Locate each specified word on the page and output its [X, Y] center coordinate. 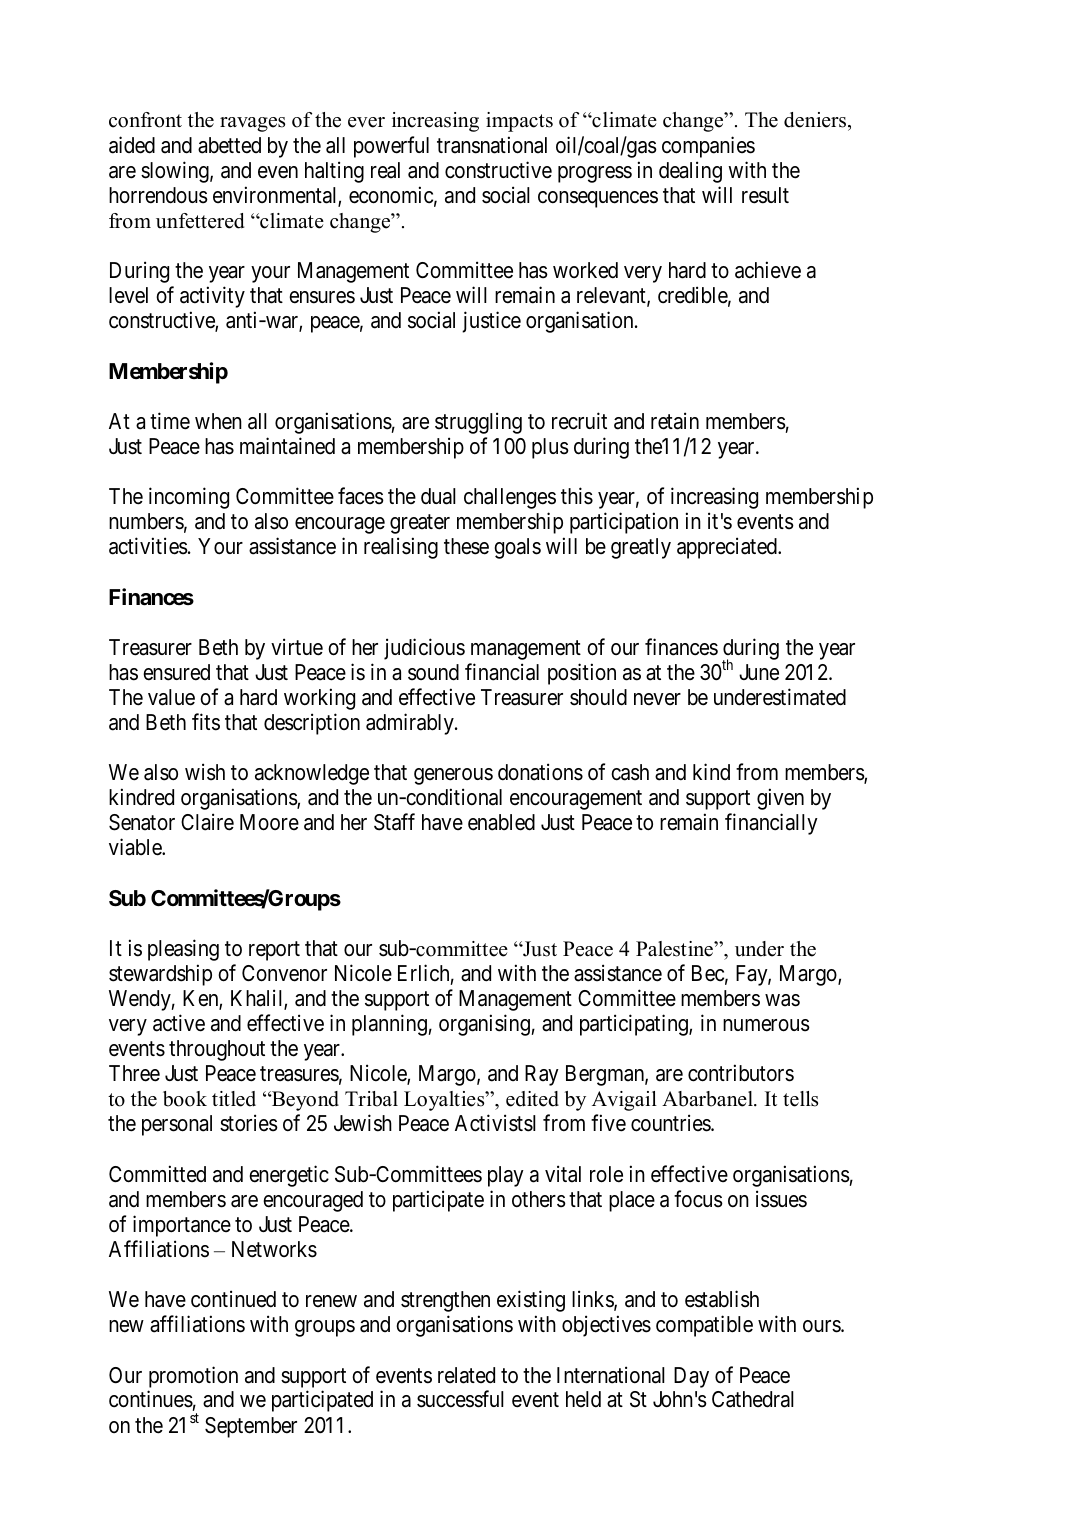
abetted [229, 145]
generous [453, 776]
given [780, 799]
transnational [492, 145]
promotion [193, 1377]
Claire [207, 822]
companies [708, 147]
